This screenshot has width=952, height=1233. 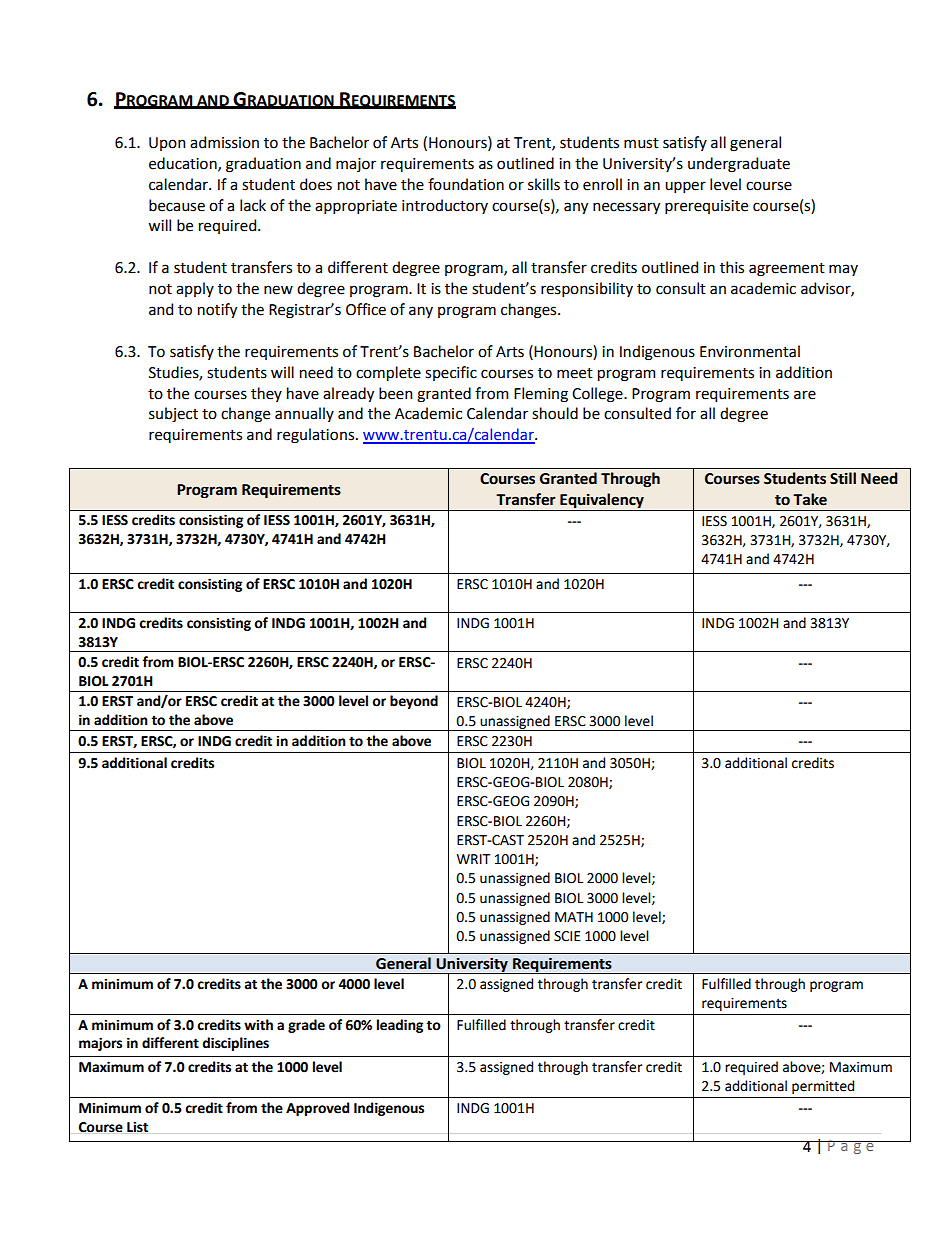 What do you see at coordinates (235, 1044) in the screenshot?
I see `disciplines` at bounding box center [235, 1044].
